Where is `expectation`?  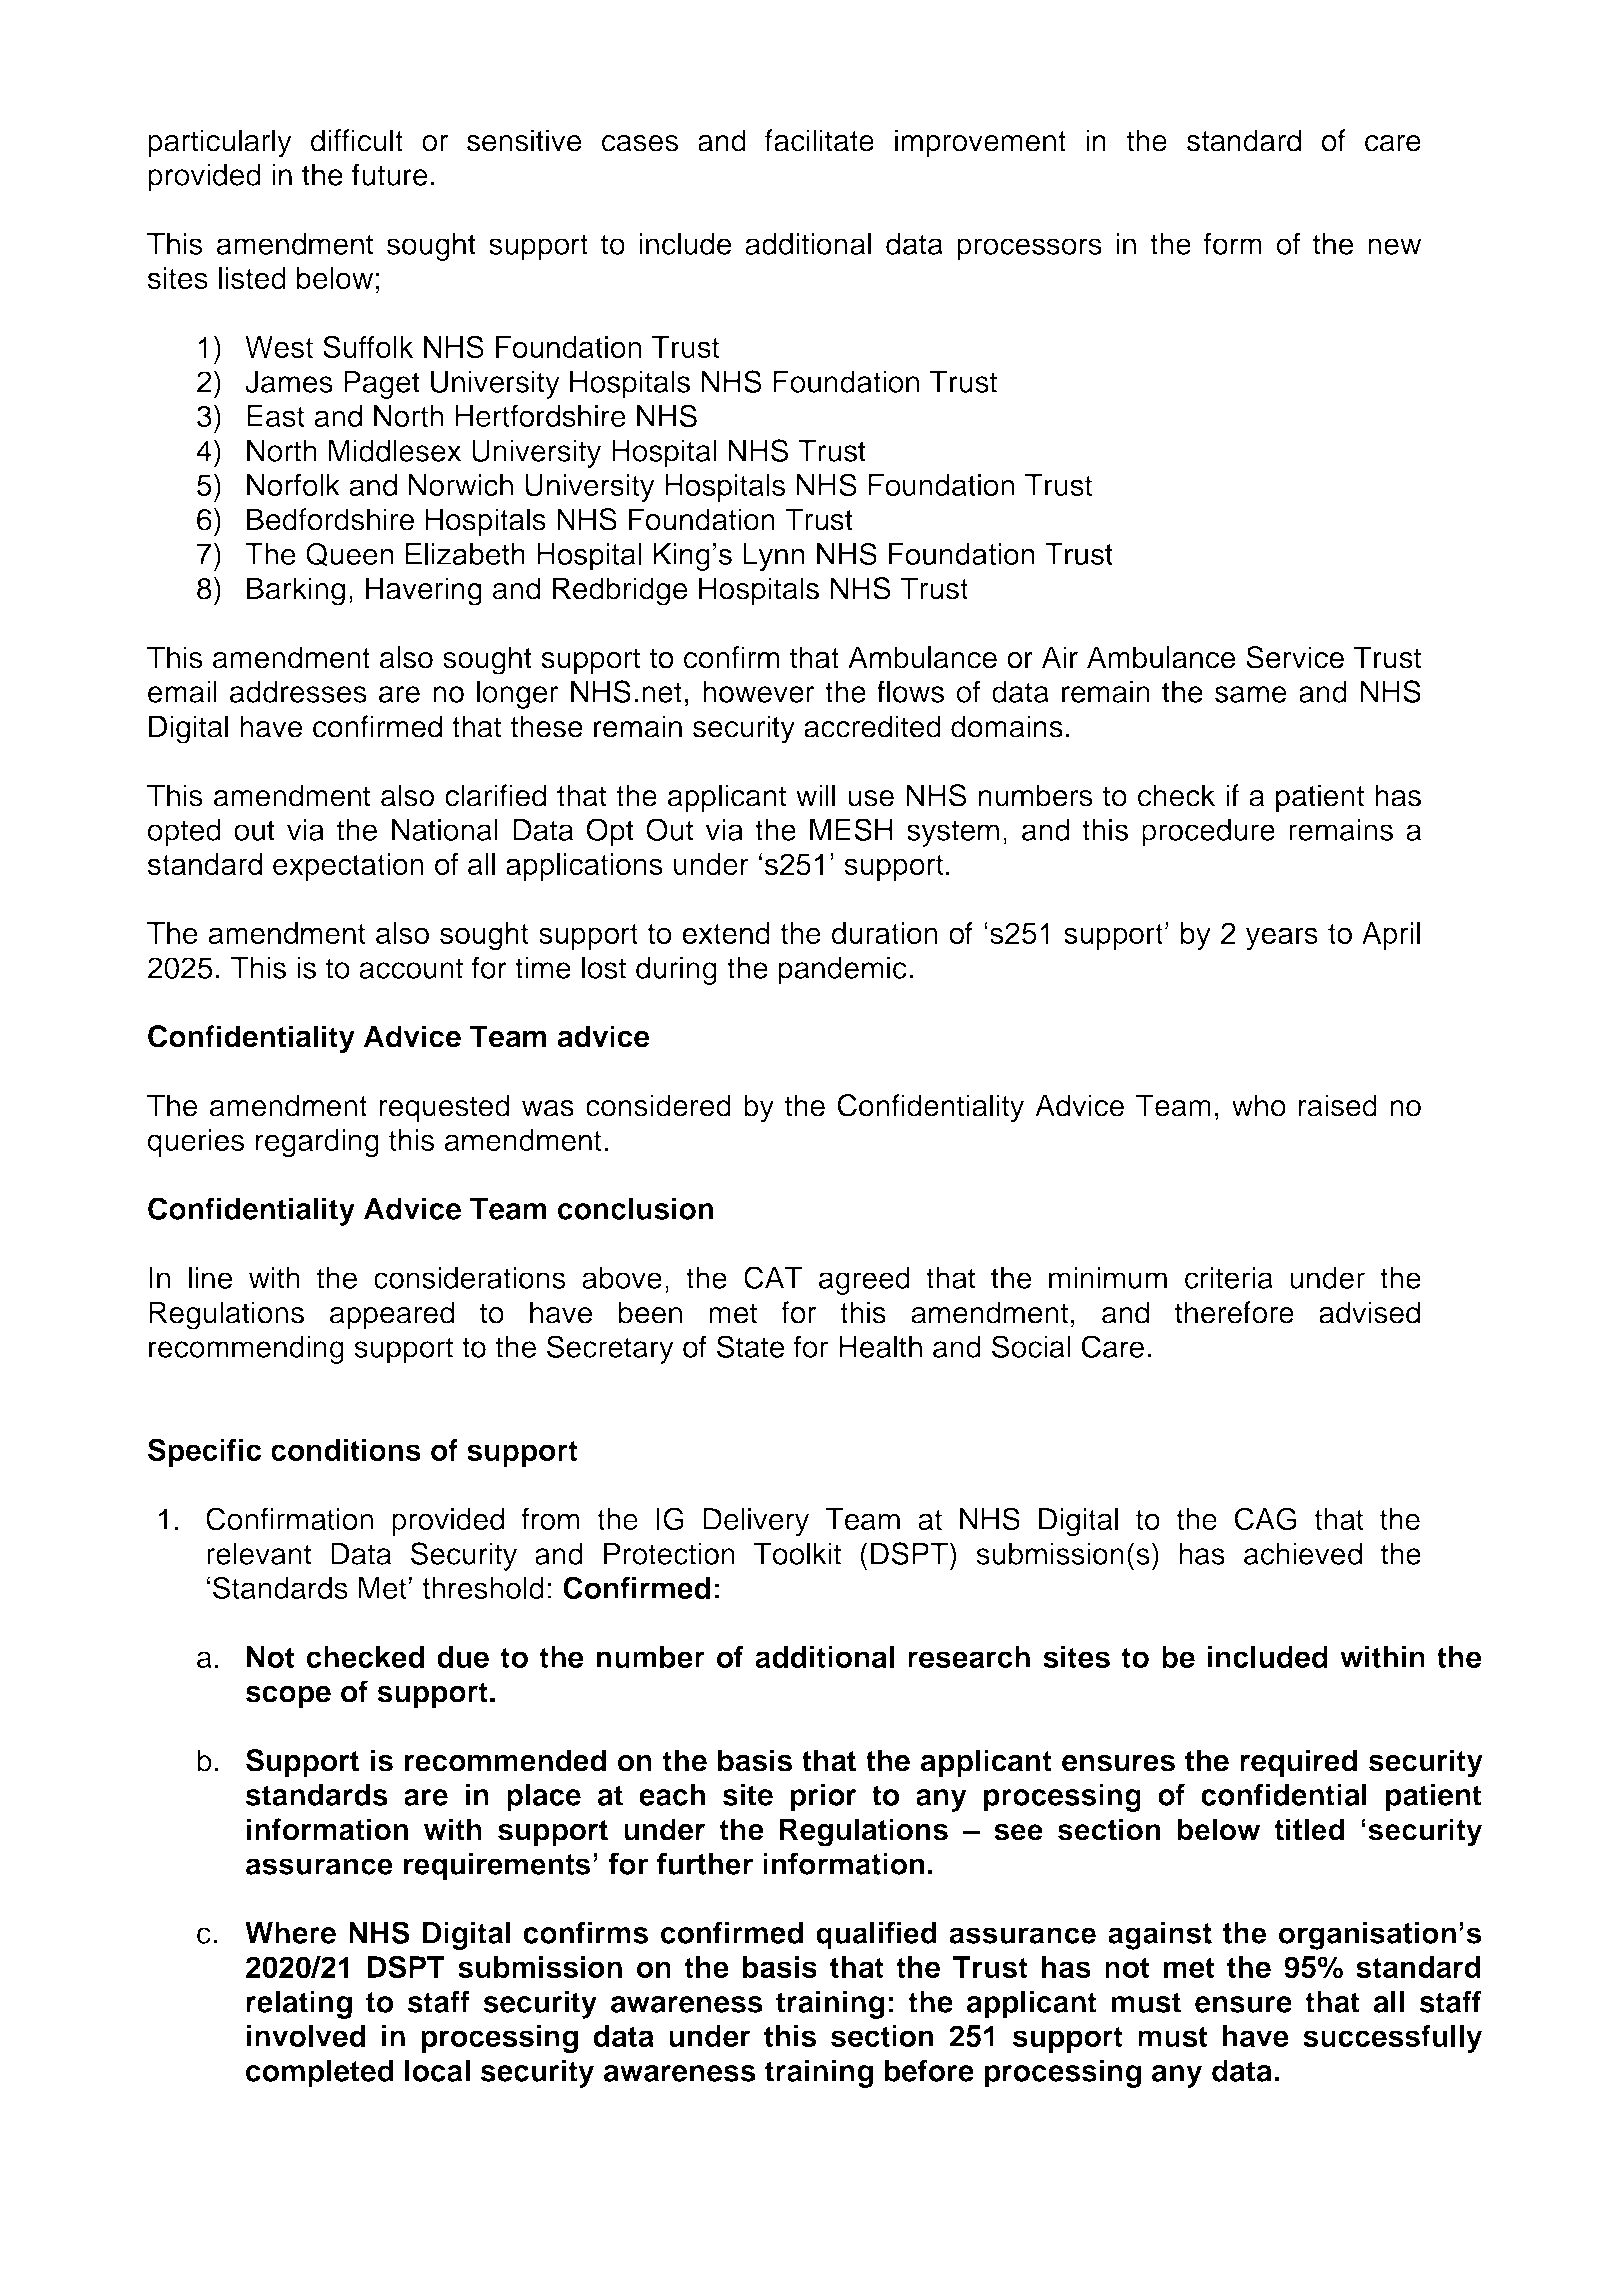 expectation is located at coordinates (348, 867).
